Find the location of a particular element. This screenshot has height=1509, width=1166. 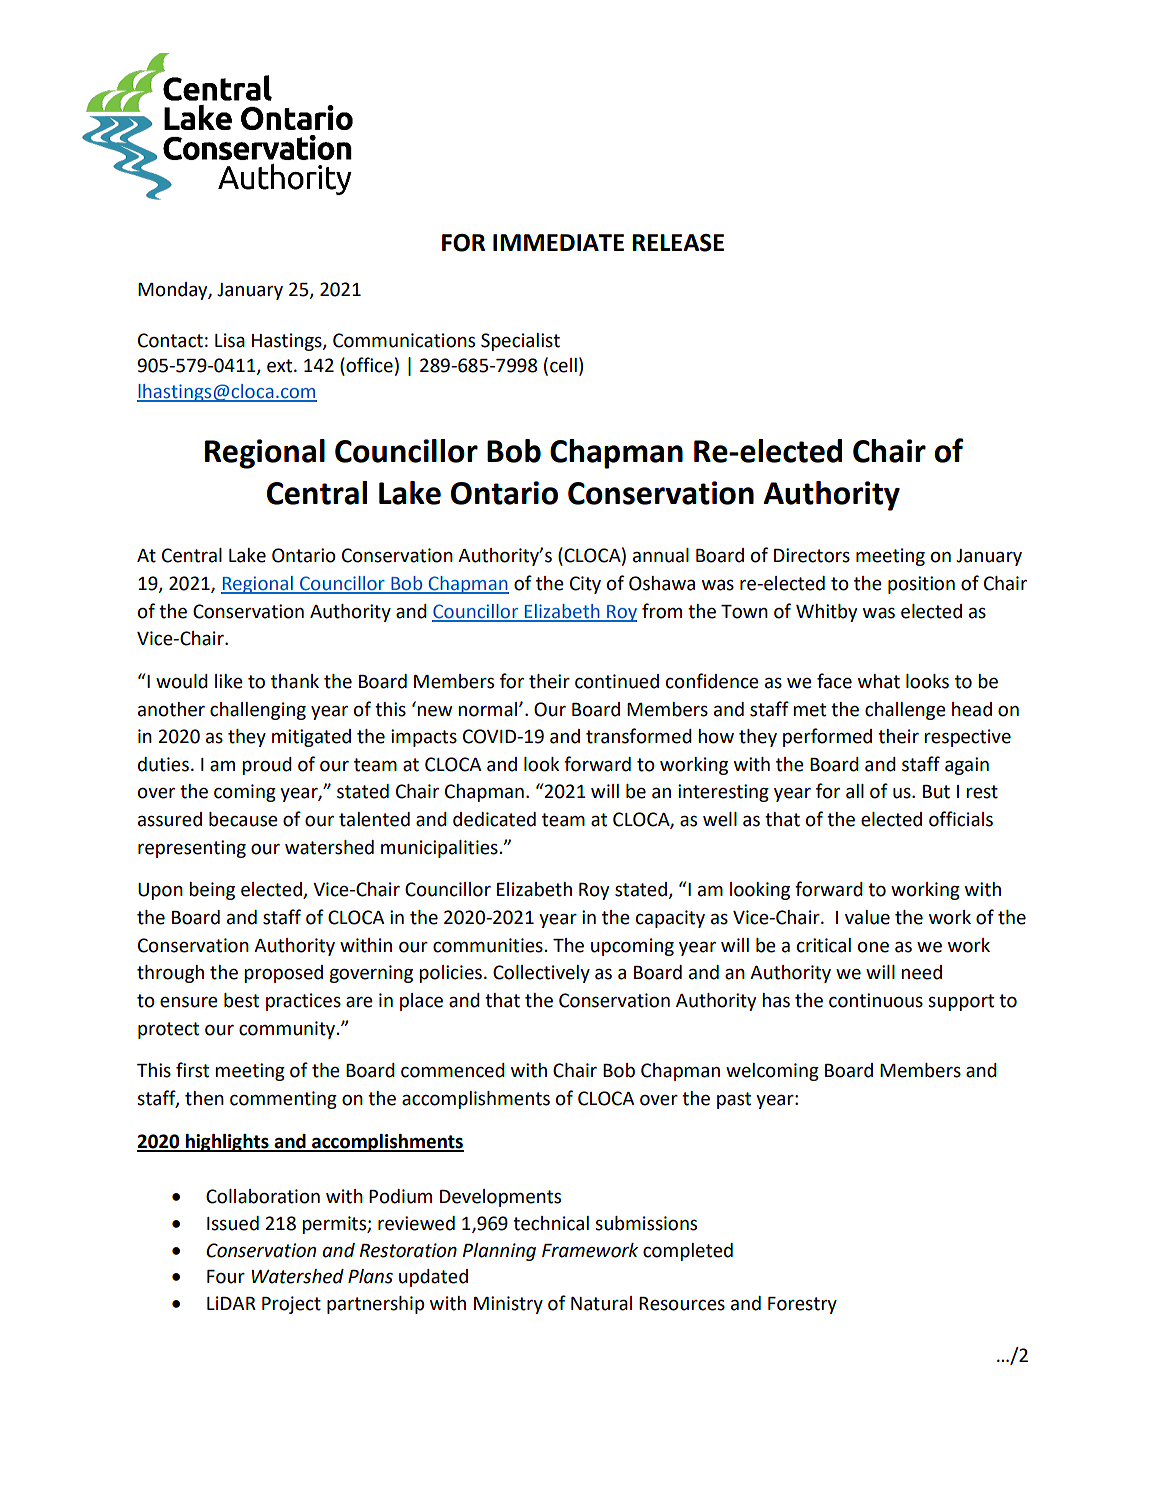

Four is located at coordinates (226, 1277).
